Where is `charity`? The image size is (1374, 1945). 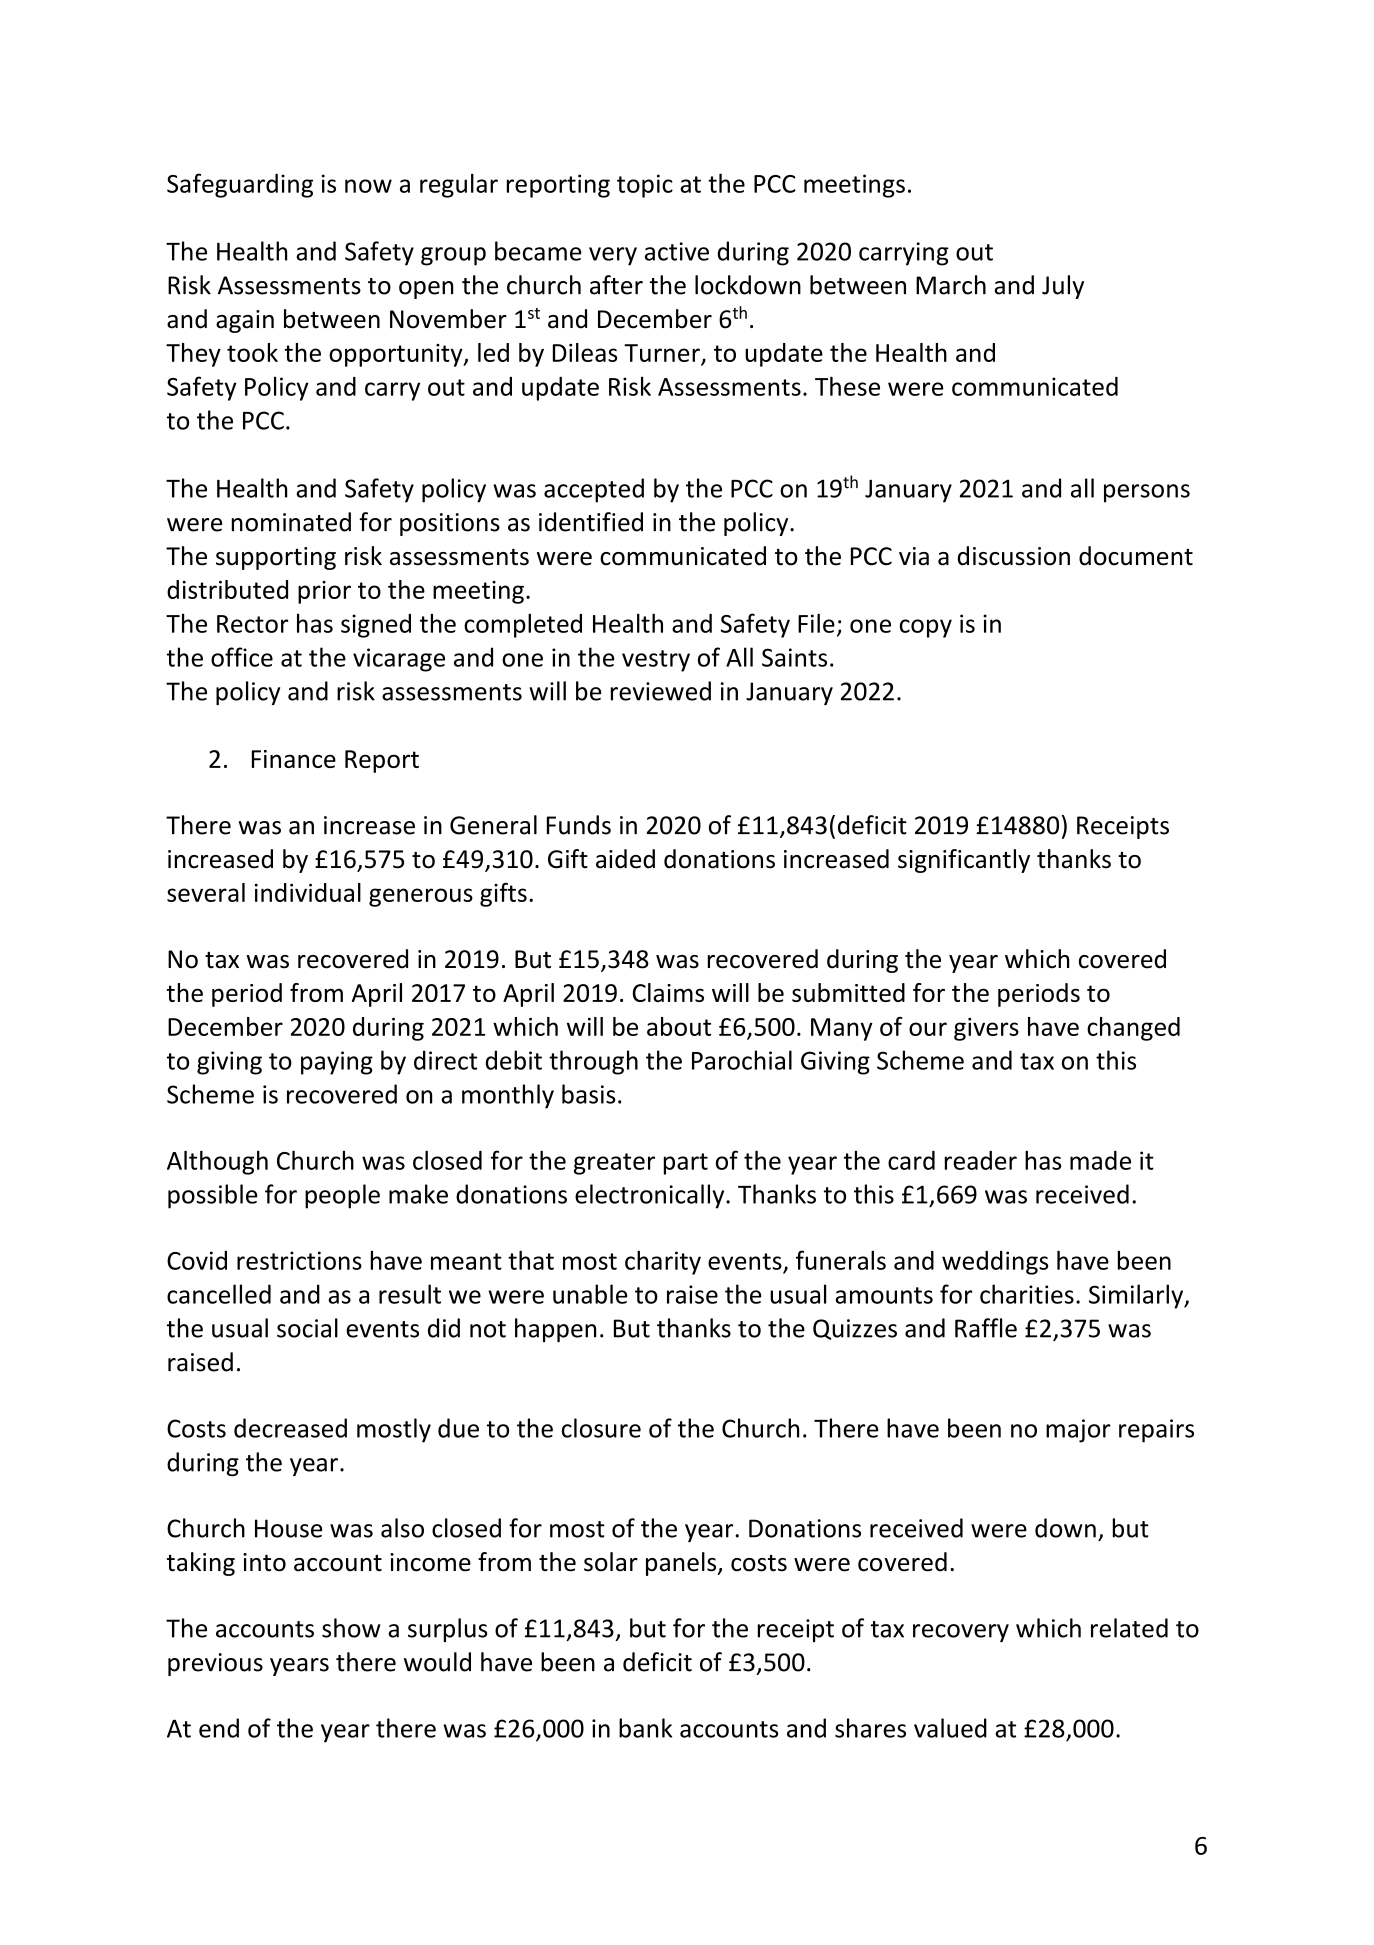
charity is located at coordinates (663, 1262).
